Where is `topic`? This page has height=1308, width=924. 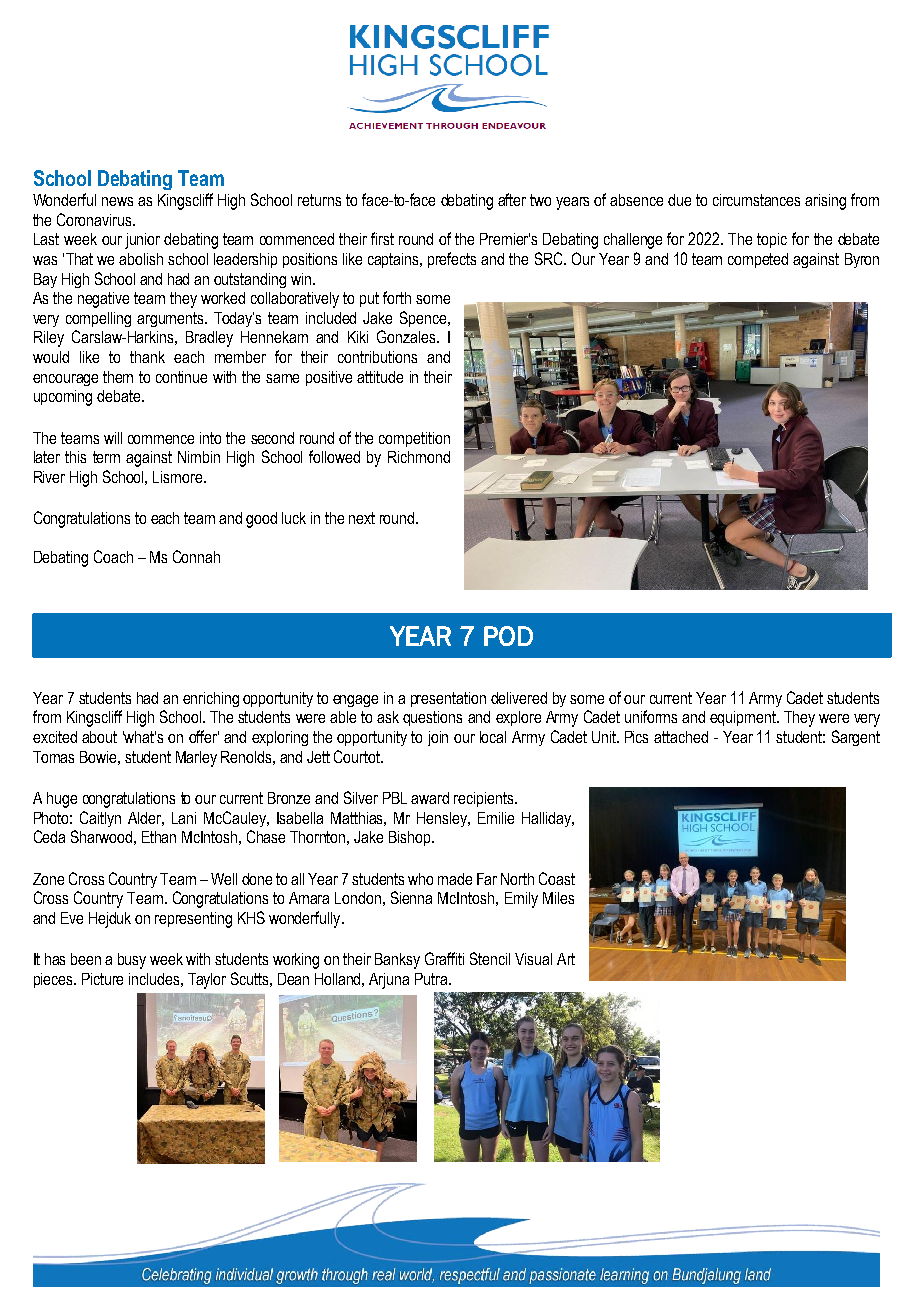
topic is located at coordinates (772, 240).
